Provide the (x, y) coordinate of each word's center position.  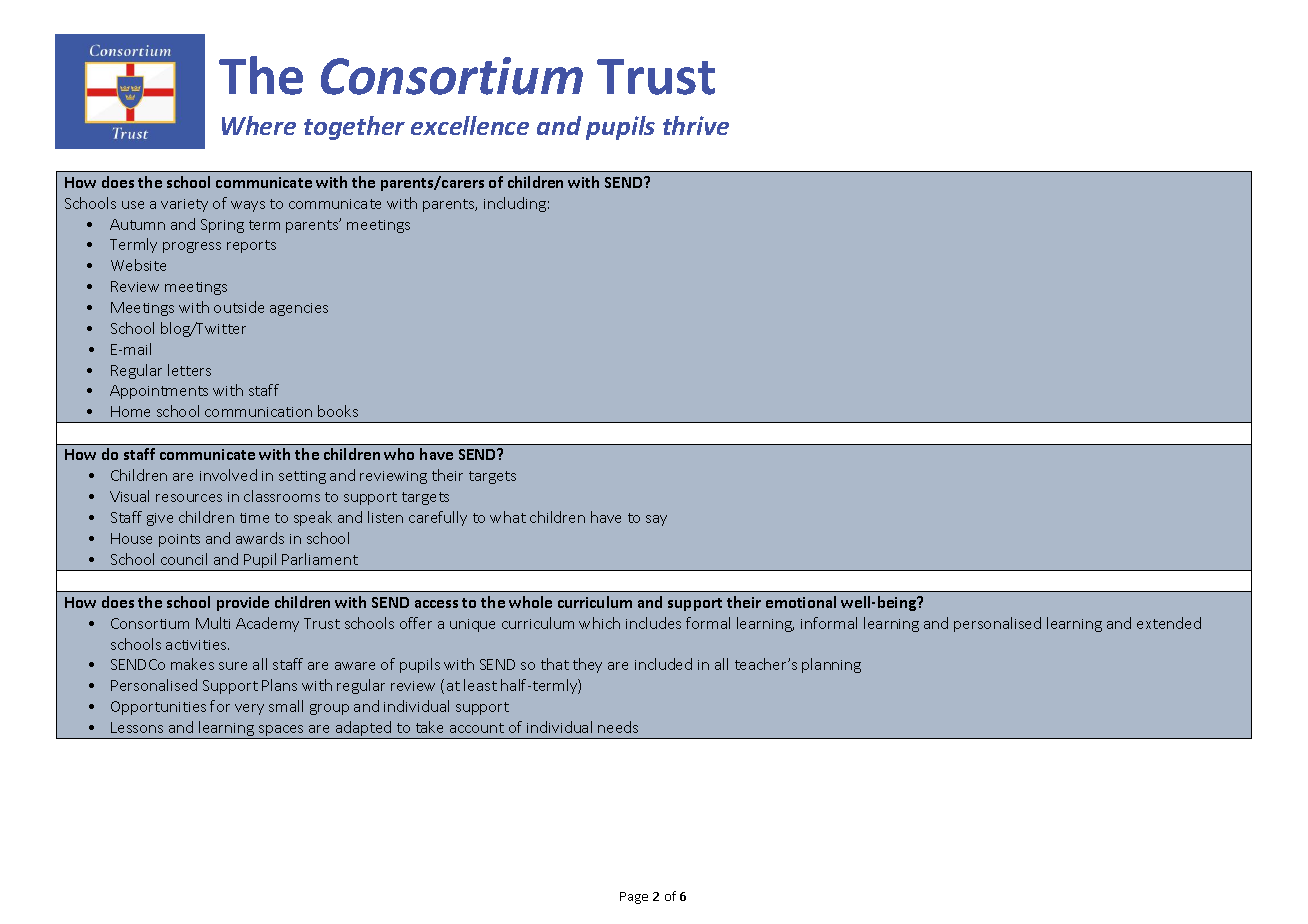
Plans (279, 685)
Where (259, 125)
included (663, 664)
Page (634, 898)
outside (239, 307)
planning (831, 665)
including (515, 204)
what (508, 517)
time (254, 518)
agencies (299, 309)
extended (1169, 623)
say (656, 520)
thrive (696, 125)
